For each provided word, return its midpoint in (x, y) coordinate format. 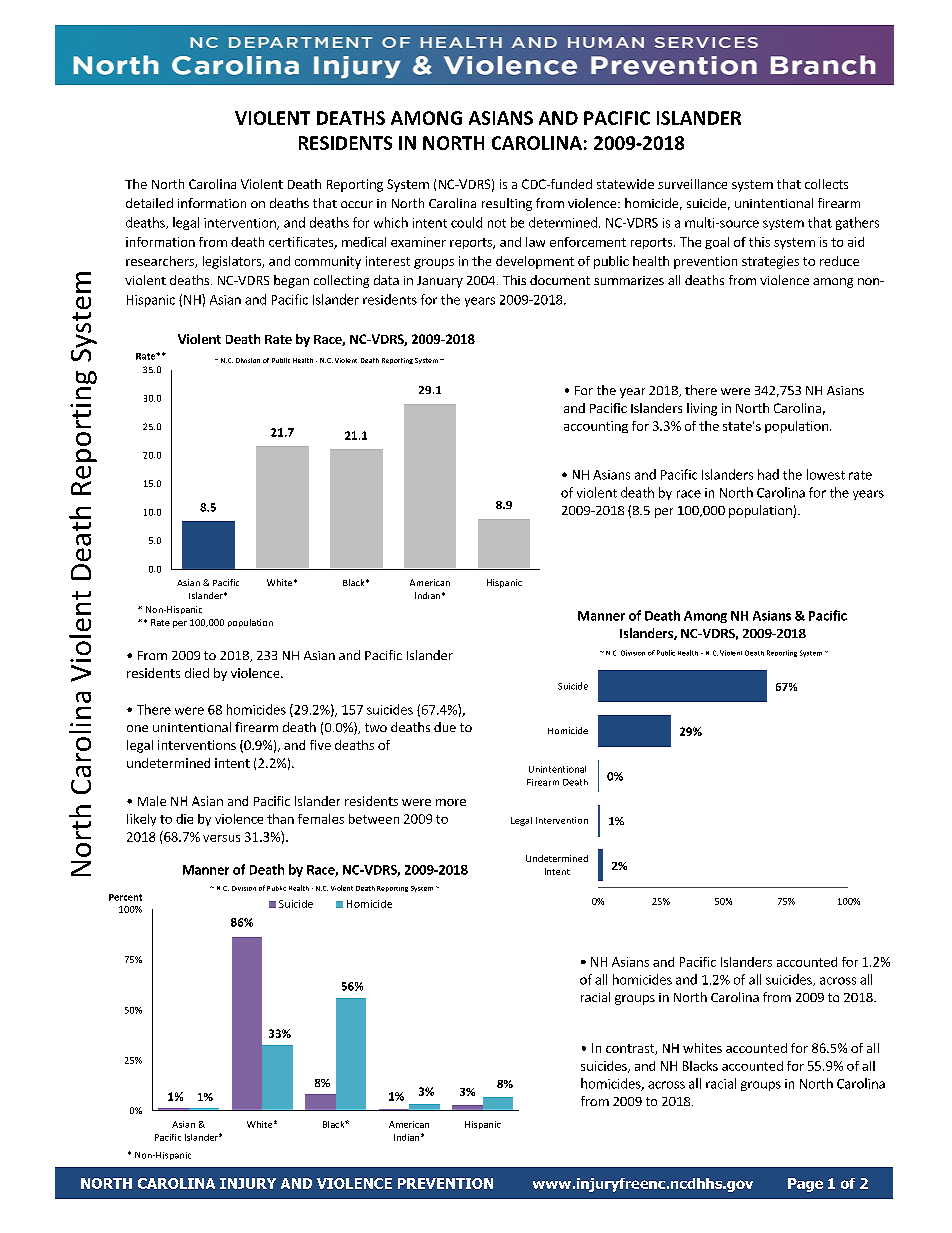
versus (221, 838)
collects (826, 184)
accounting (596, 427)
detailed (149, 203)
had (768, 474)
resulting (507, 204)
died (197, 673)
